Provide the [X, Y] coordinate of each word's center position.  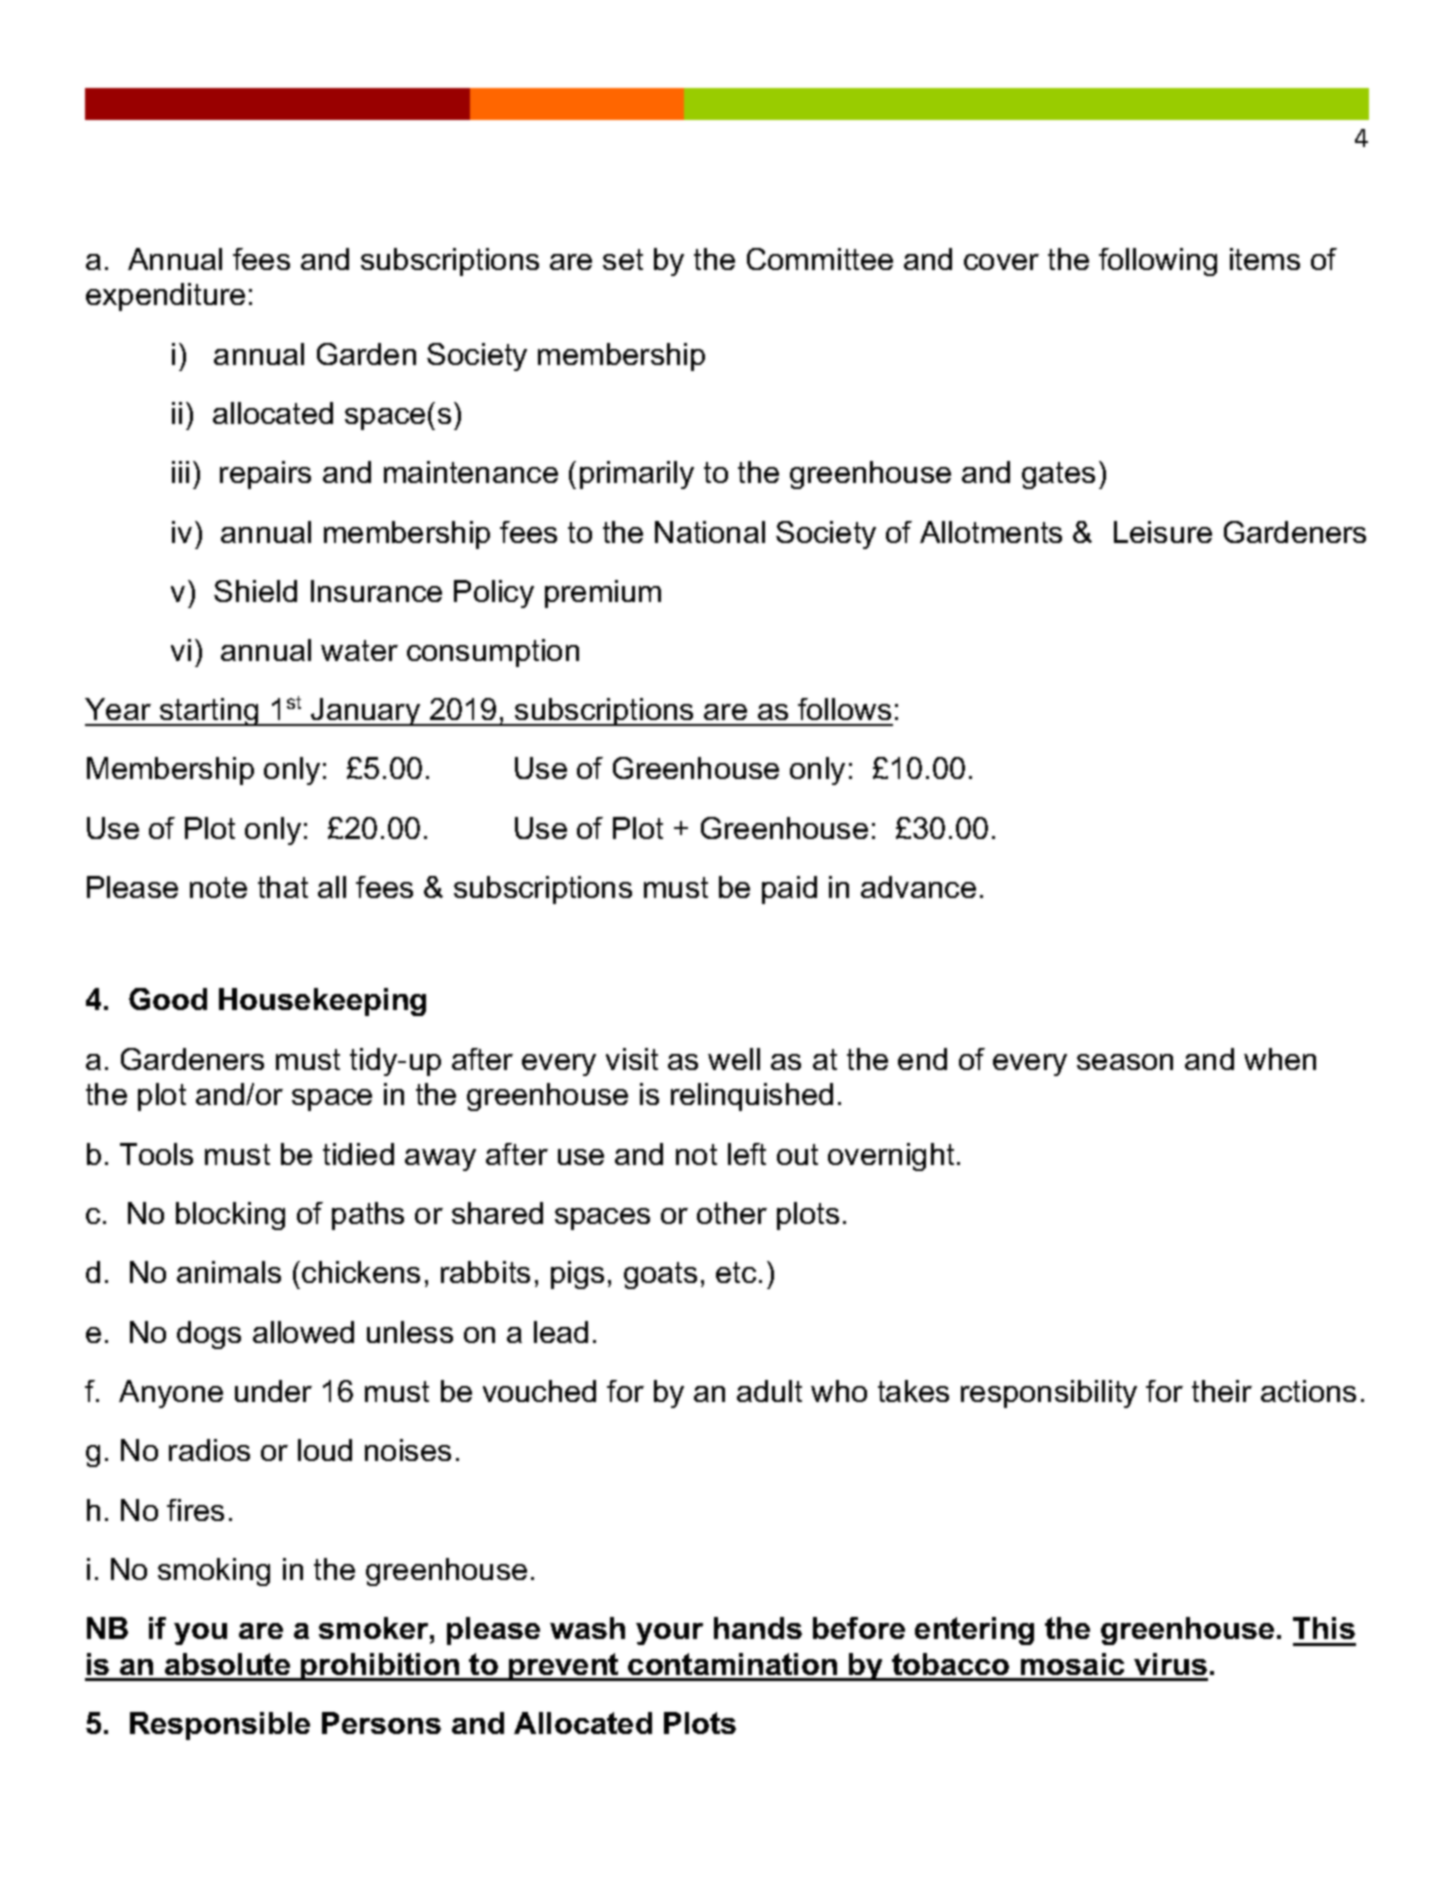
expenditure [165, 297]
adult [769, 1391]
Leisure [1163, 532]
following [1158, 262]
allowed [303, 1332]
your [669, 1634]
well [734, 1059]
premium [603, 594]
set [623, 259]
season [1125, 1062]
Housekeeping [322, 1002]
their [1222, 1391]
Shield [255, 591]
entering [974, 1631]
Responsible [220, 1726]
